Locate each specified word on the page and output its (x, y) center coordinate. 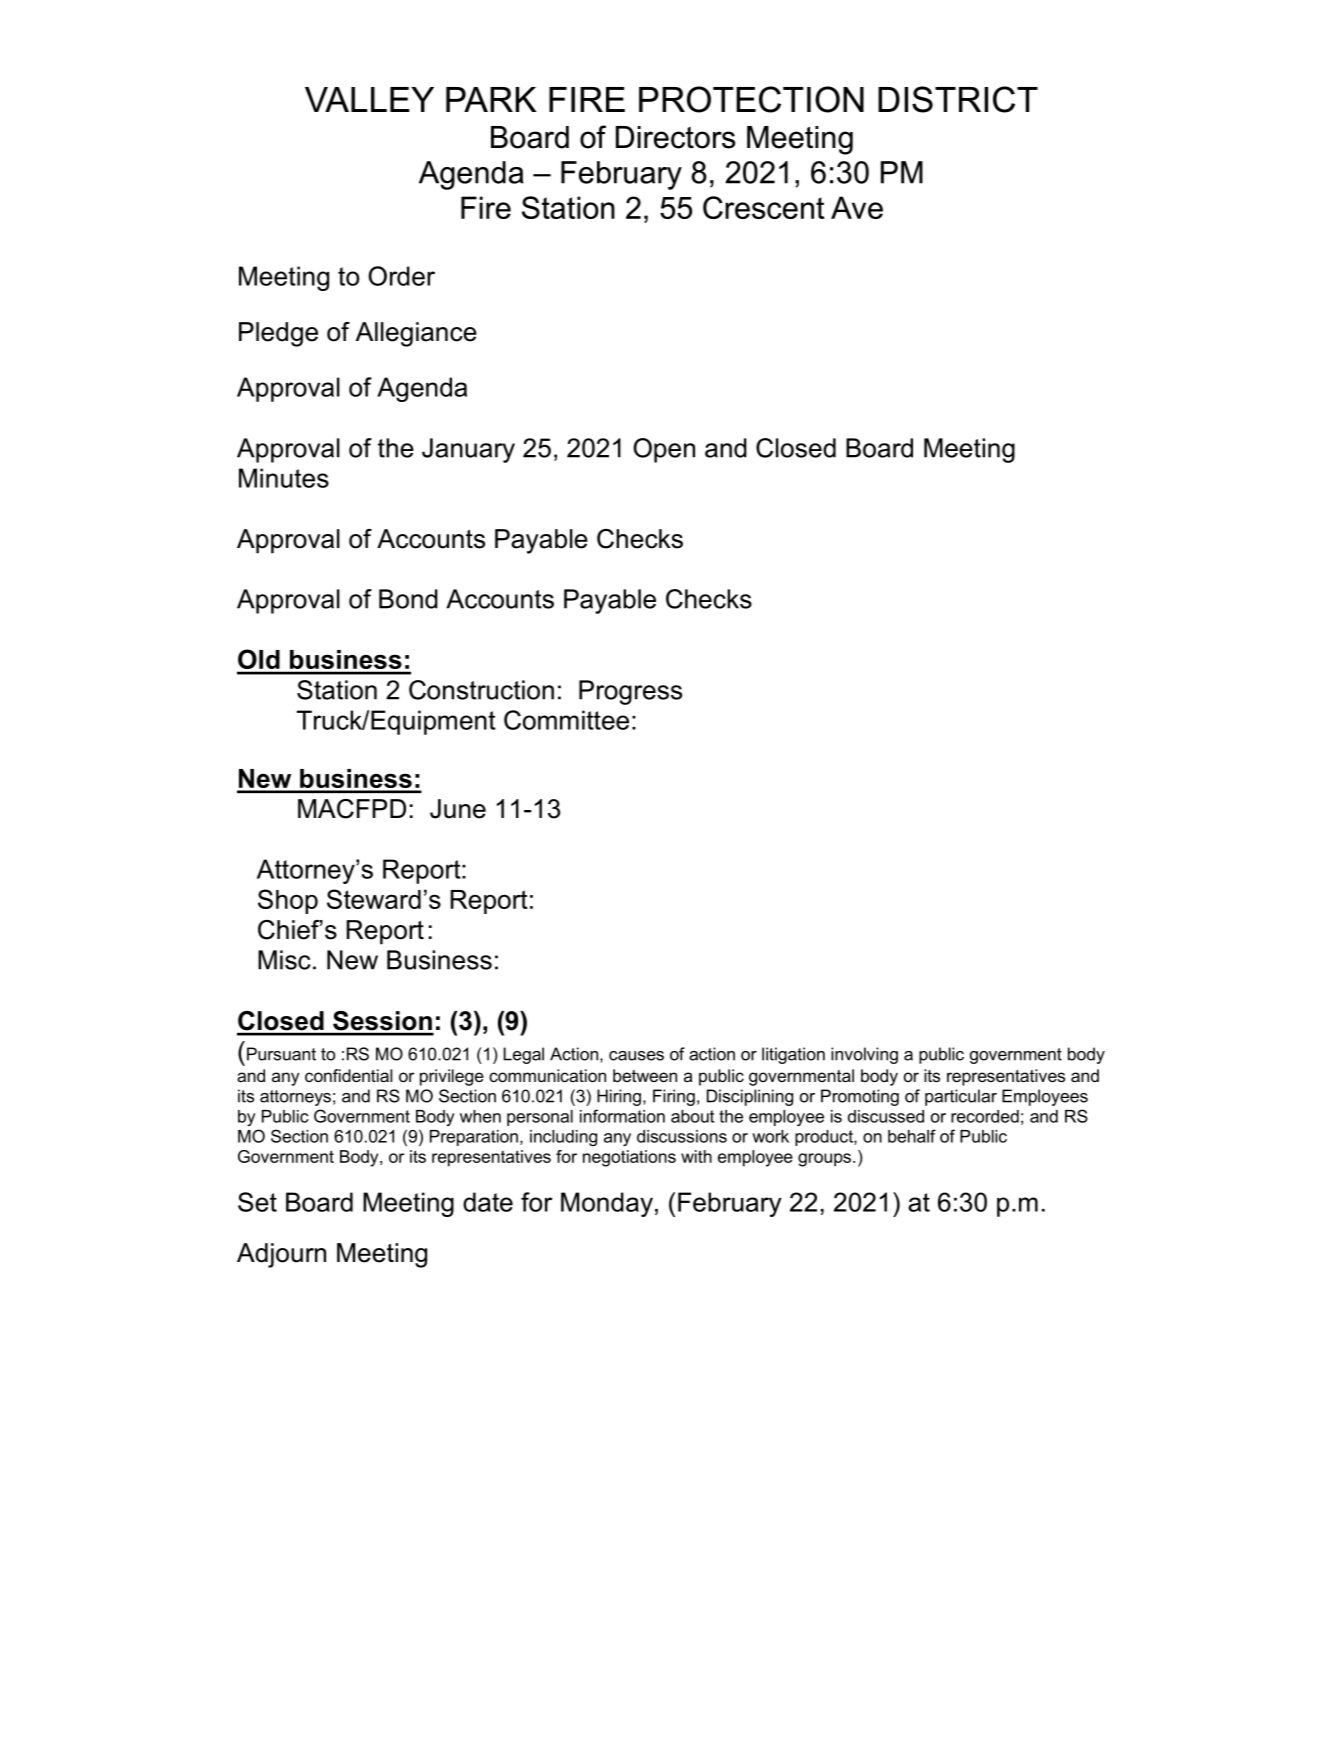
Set (257, 1202)
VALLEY (369, 99)
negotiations (629, 1158)
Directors (675, 137)
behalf (912, 1136)
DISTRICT (958, 99)
